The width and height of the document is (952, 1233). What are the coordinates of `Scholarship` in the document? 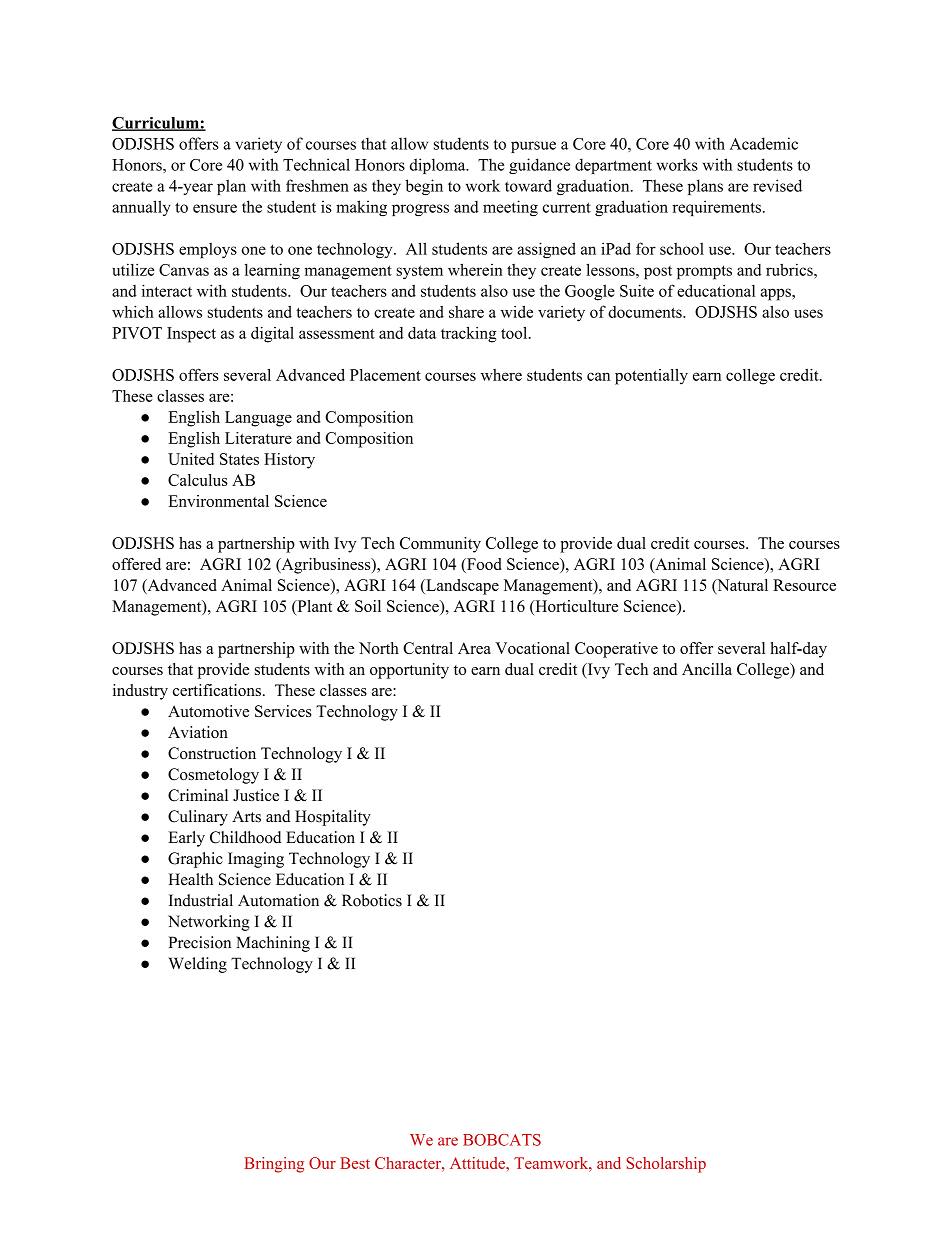 It's located at (666, 1165).
